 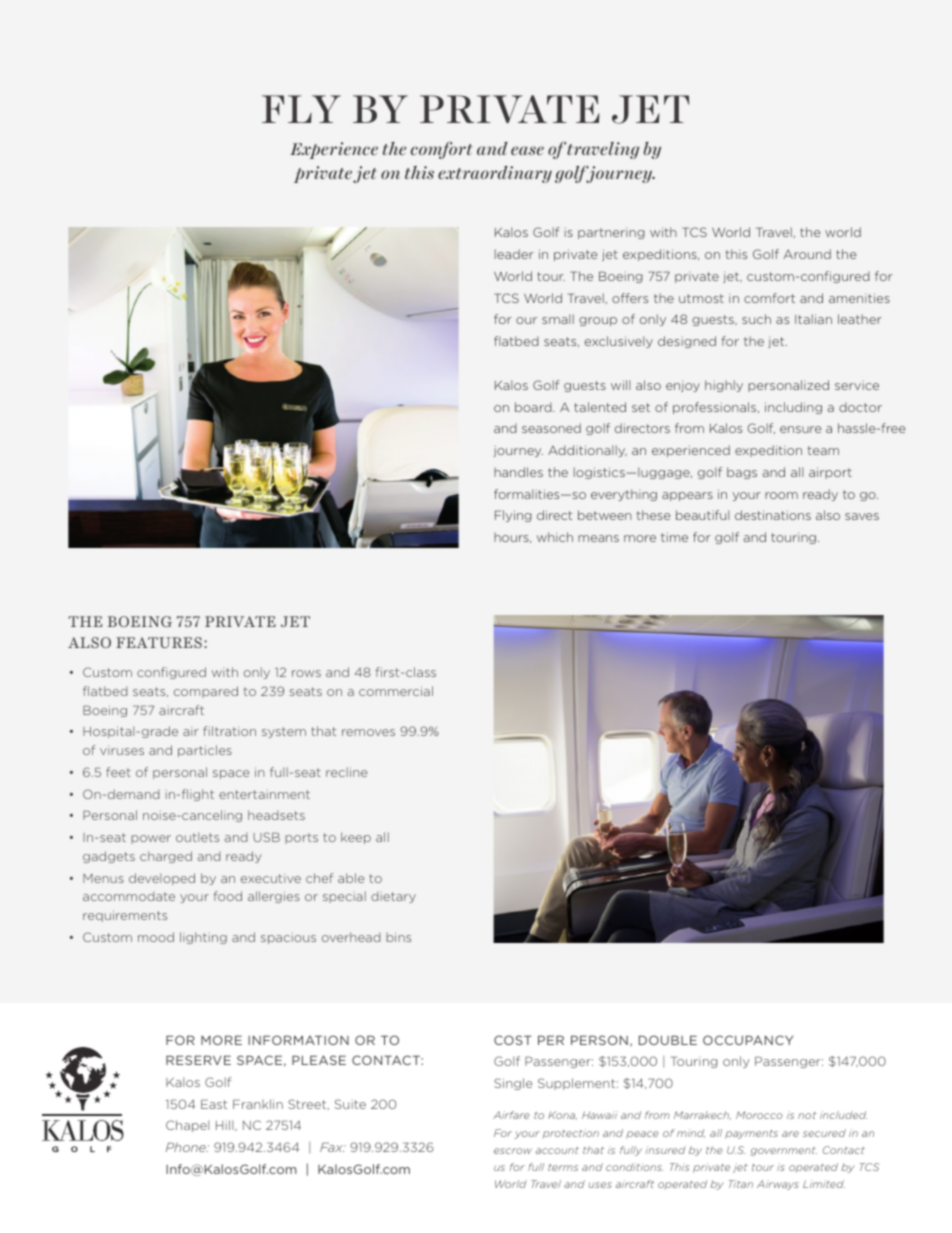 What do you see at coordinates (197, 837) in the screenshot?
I see `outlets` at bounding box center [197, 837].
